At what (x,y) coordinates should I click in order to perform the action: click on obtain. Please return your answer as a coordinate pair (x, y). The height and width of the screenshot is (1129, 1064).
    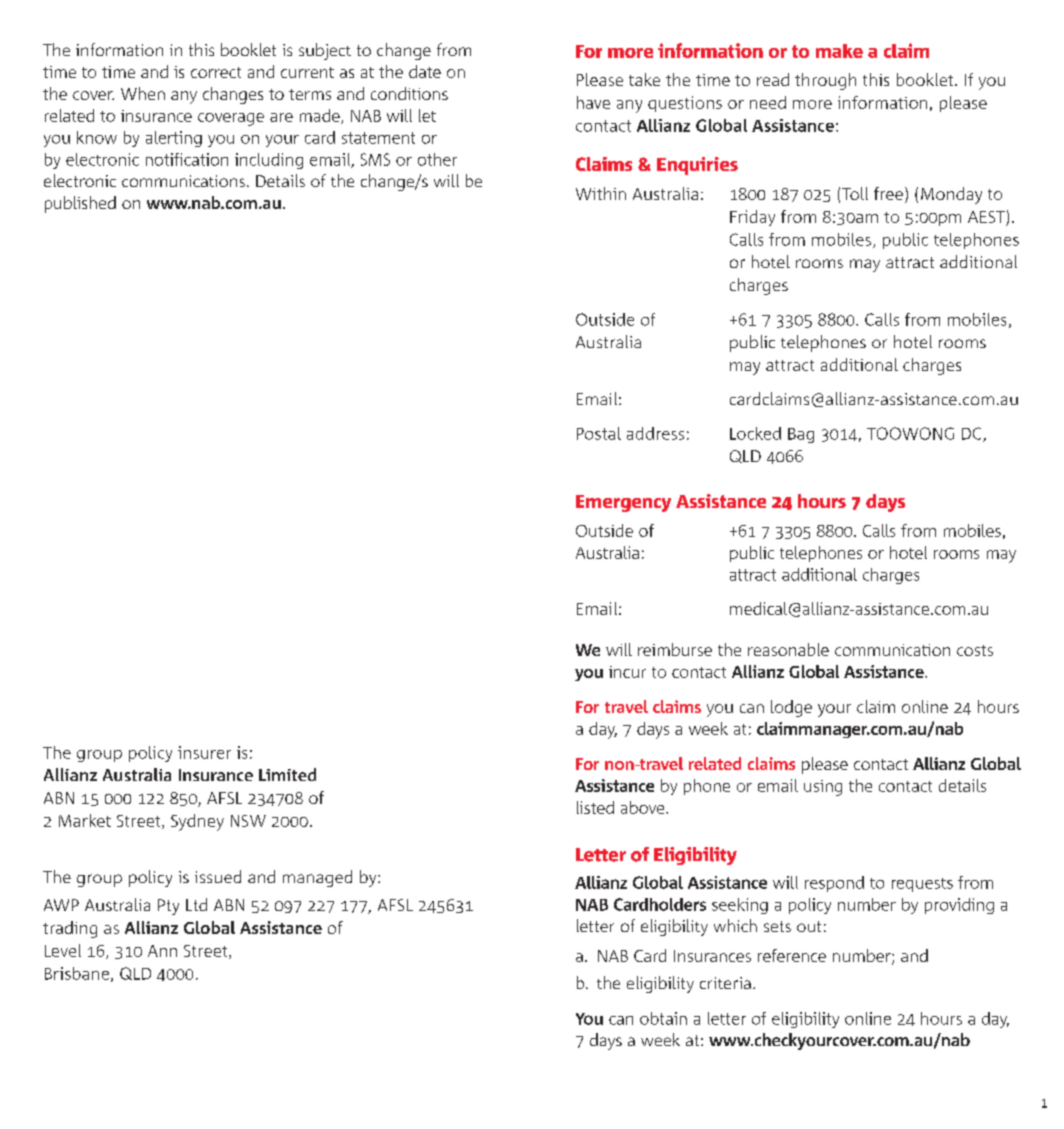
    Looking at the image, I should click on (663, 1018).
